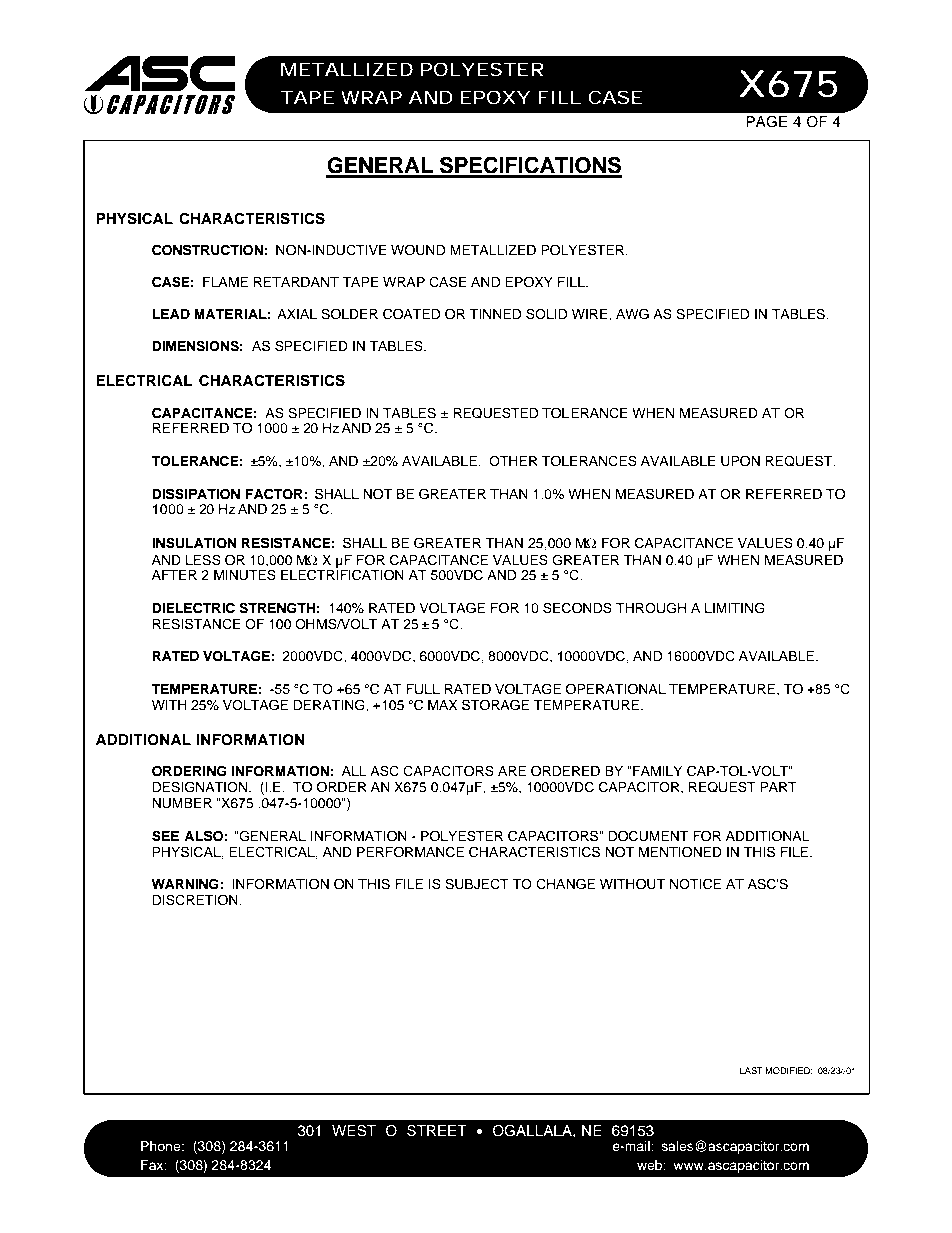  I want to click on TINNED, so click(495, 314).
